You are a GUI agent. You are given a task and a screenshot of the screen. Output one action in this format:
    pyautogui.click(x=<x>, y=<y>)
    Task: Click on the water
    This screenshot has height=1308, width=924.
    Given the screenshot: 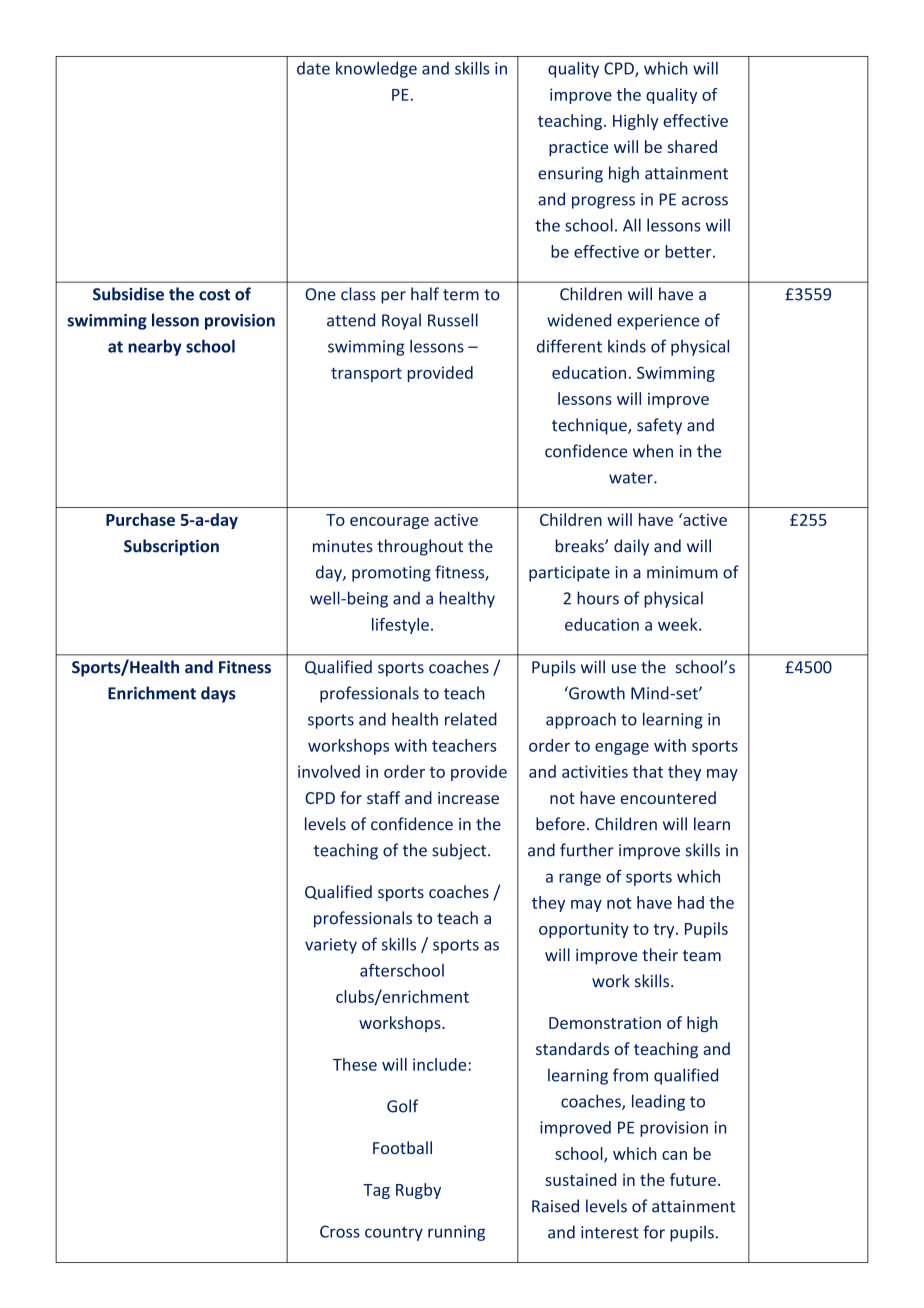 What is the action you would take?
    pyautogui.click(x=632, y=478)
